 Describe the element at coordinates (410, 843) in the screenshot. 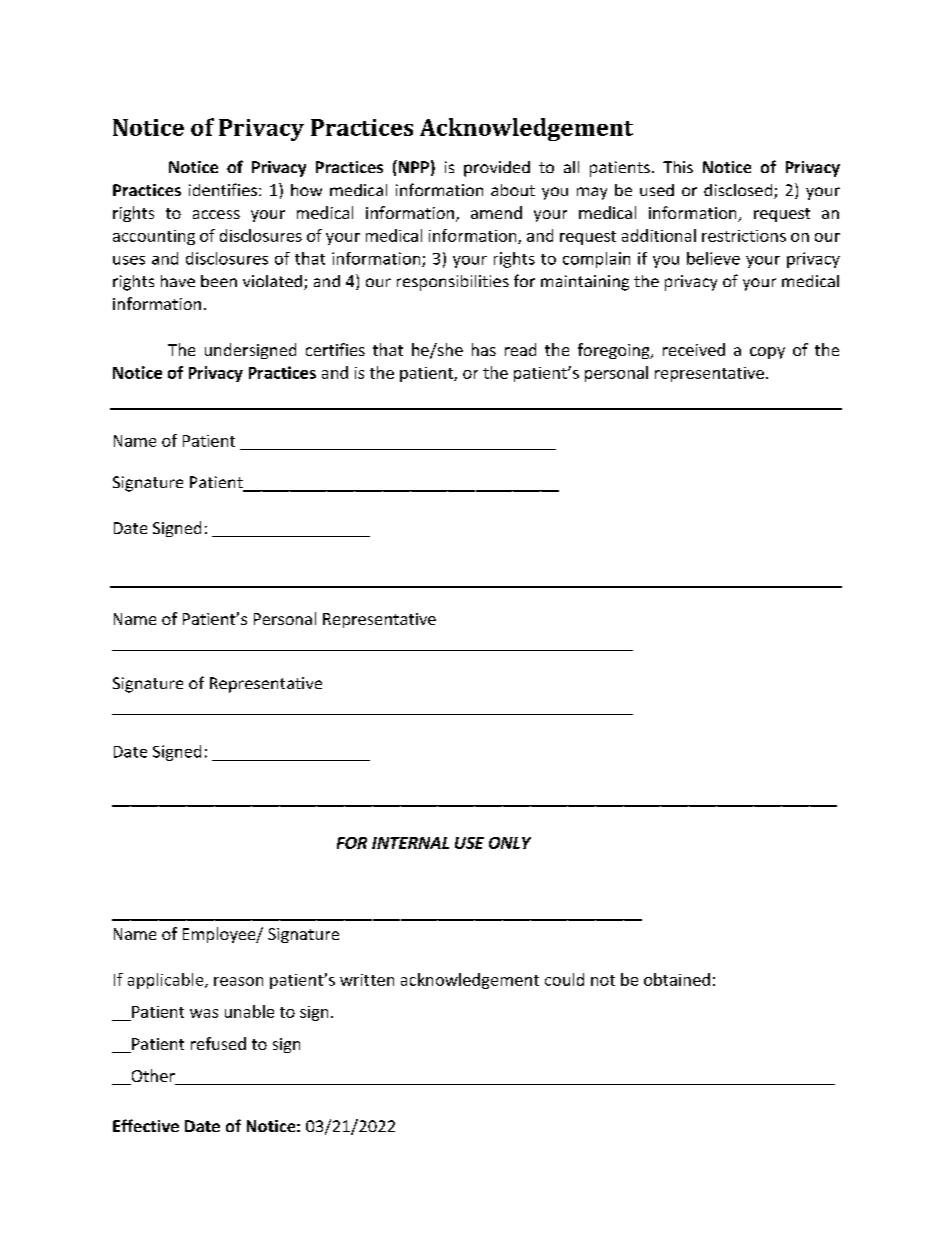

I see `INTERNAL` at that location.
